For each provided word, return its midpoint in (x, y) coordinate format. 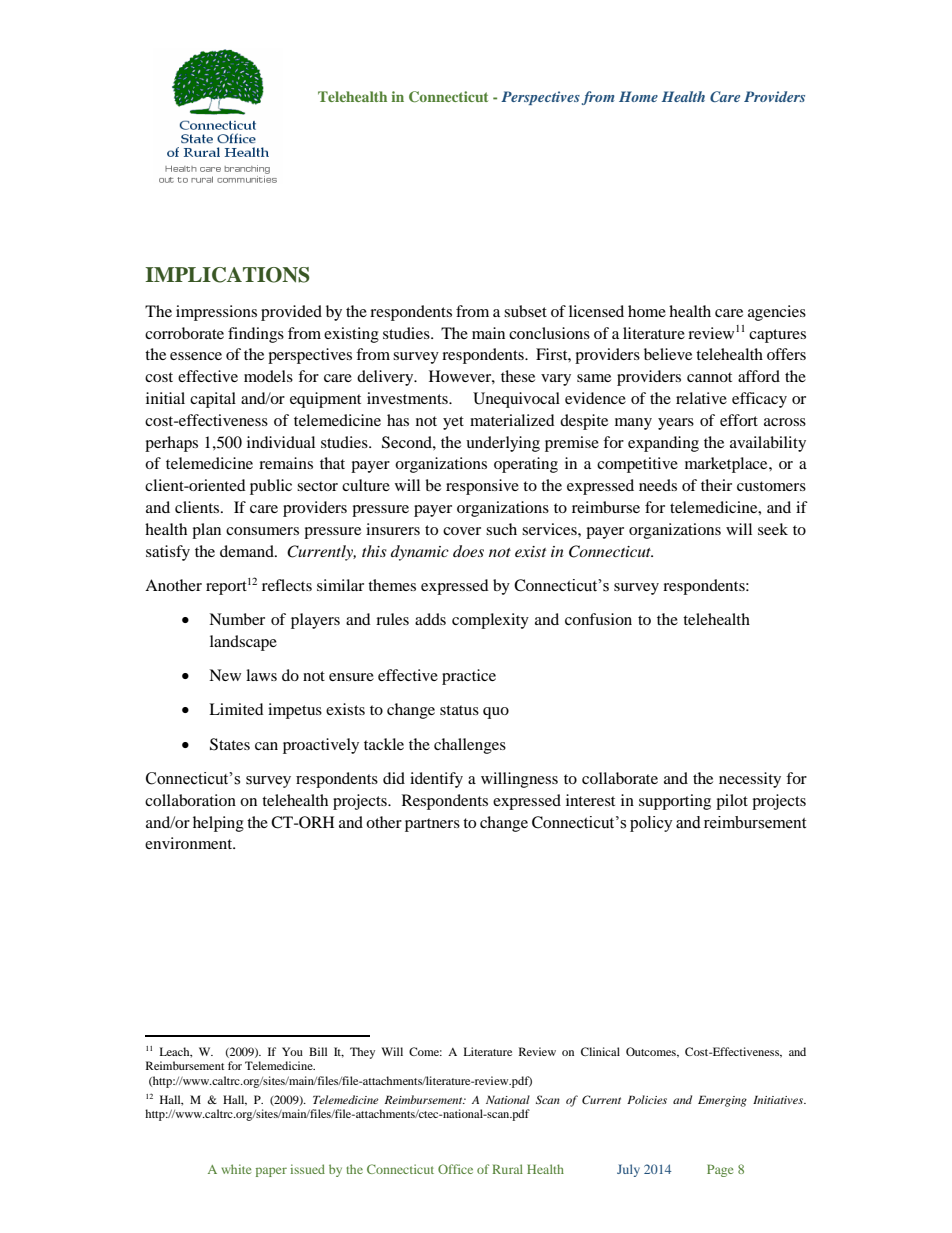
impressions (216, 313)
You (292, 1051)
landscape (243, 643)
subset (525, 311)
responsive (482, 487)
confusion (598, 619)
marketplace (727, 465)
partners (432, 825)
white (236, 1169)
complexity (490, 621)
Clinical (600, 1051)
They (362, 1053)
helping (218, 824)
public (271, 487)
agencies (777, 313)
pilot (732, 802)
